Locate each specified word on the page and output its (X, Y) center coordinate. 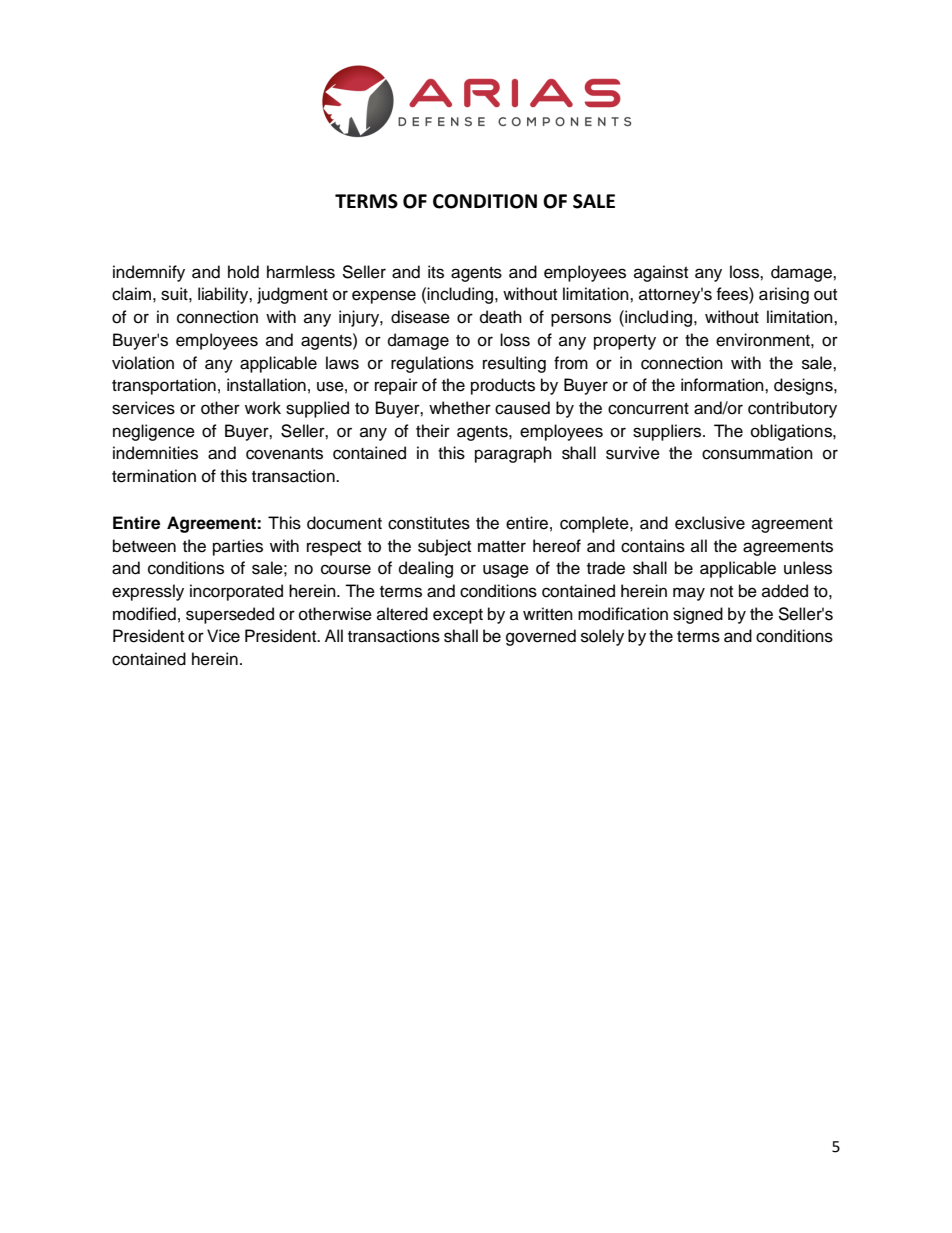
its (436, 272)
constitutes (429, 523)
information (723, 385)
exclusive (710, 523)
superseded (230, 615)
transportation (164, 386)
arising (784, 295)
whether (460, 408)
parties (238, 547)
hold (243, 272)
